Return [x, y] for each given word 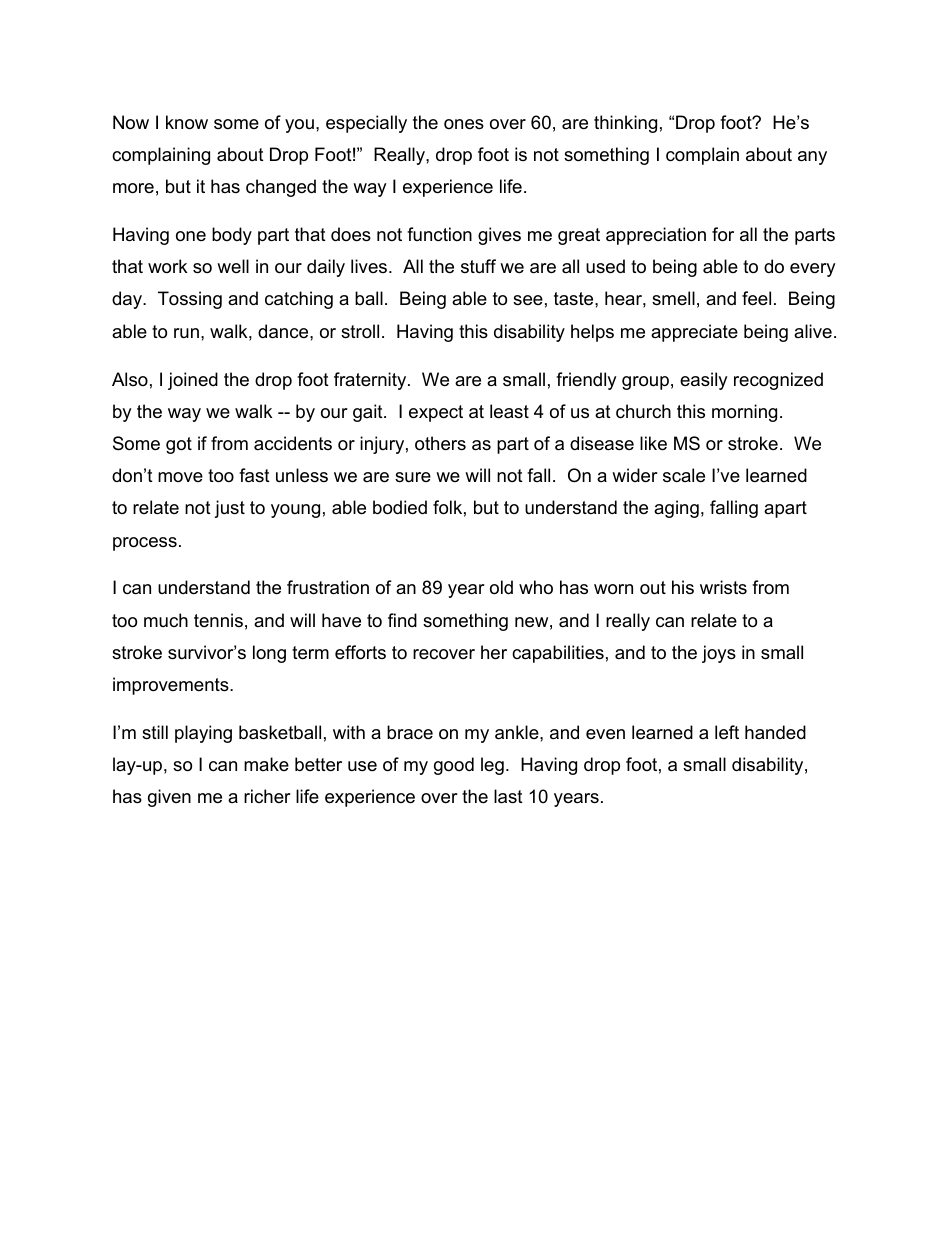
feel [756, 298]
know [187, 122]
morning [744, 413]
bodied [400, 507]
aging [676, 509]
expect [436, 413]
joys [719, 654]
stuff [478, 266]
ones [464, 124]
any [812, 158]
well [233, 266]
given [169, 798]
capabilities [558, 654]
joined [193, 381]
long [269, 654]
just [229, 509]
